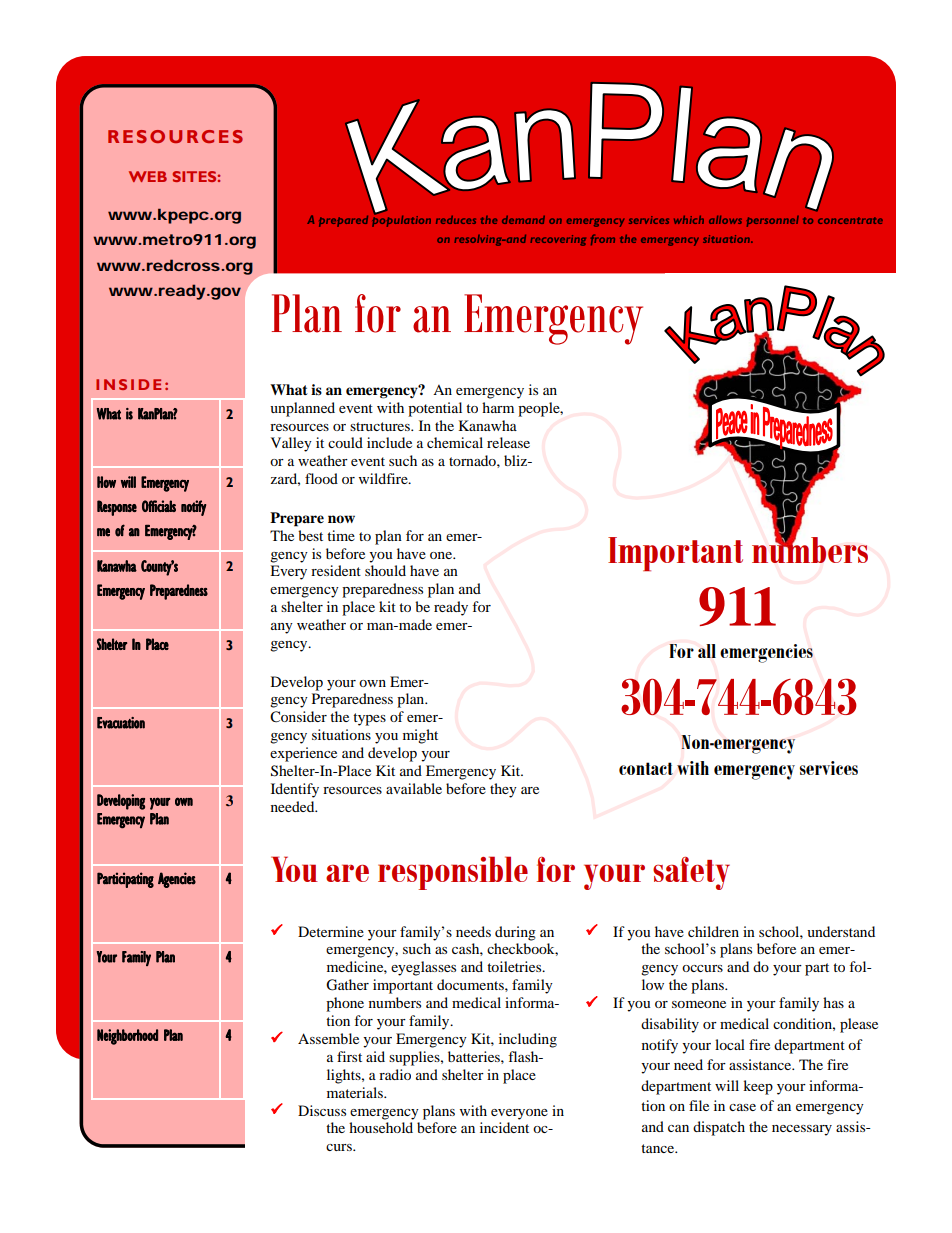 Image resolution: width=952 pixels, height=1233 pixels. I want to click on Identify, so click(295, 790).
